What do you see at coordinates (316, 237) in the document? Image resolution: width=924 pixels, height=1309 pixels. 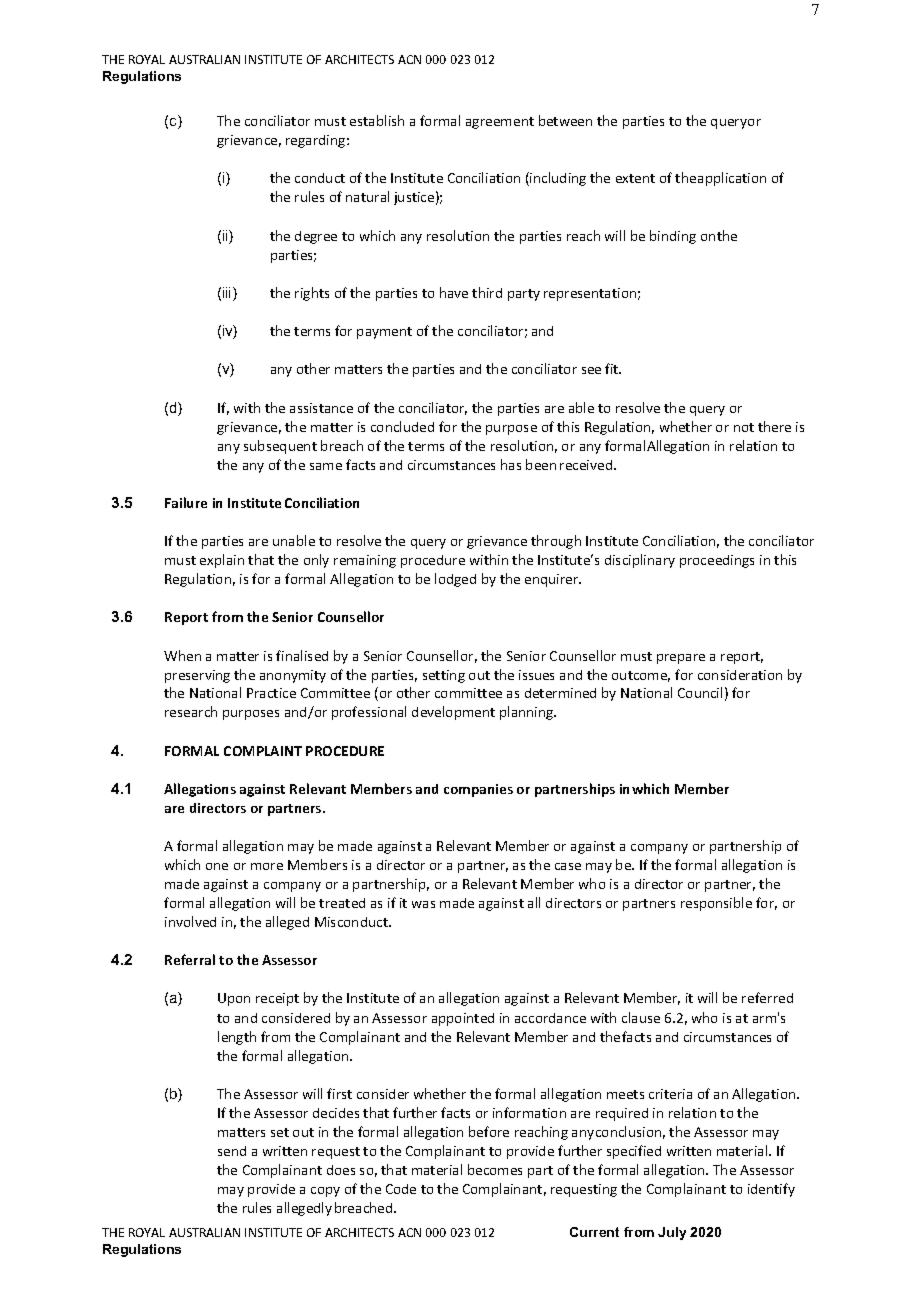 I see `degree` at bounding box center [316, 237].
